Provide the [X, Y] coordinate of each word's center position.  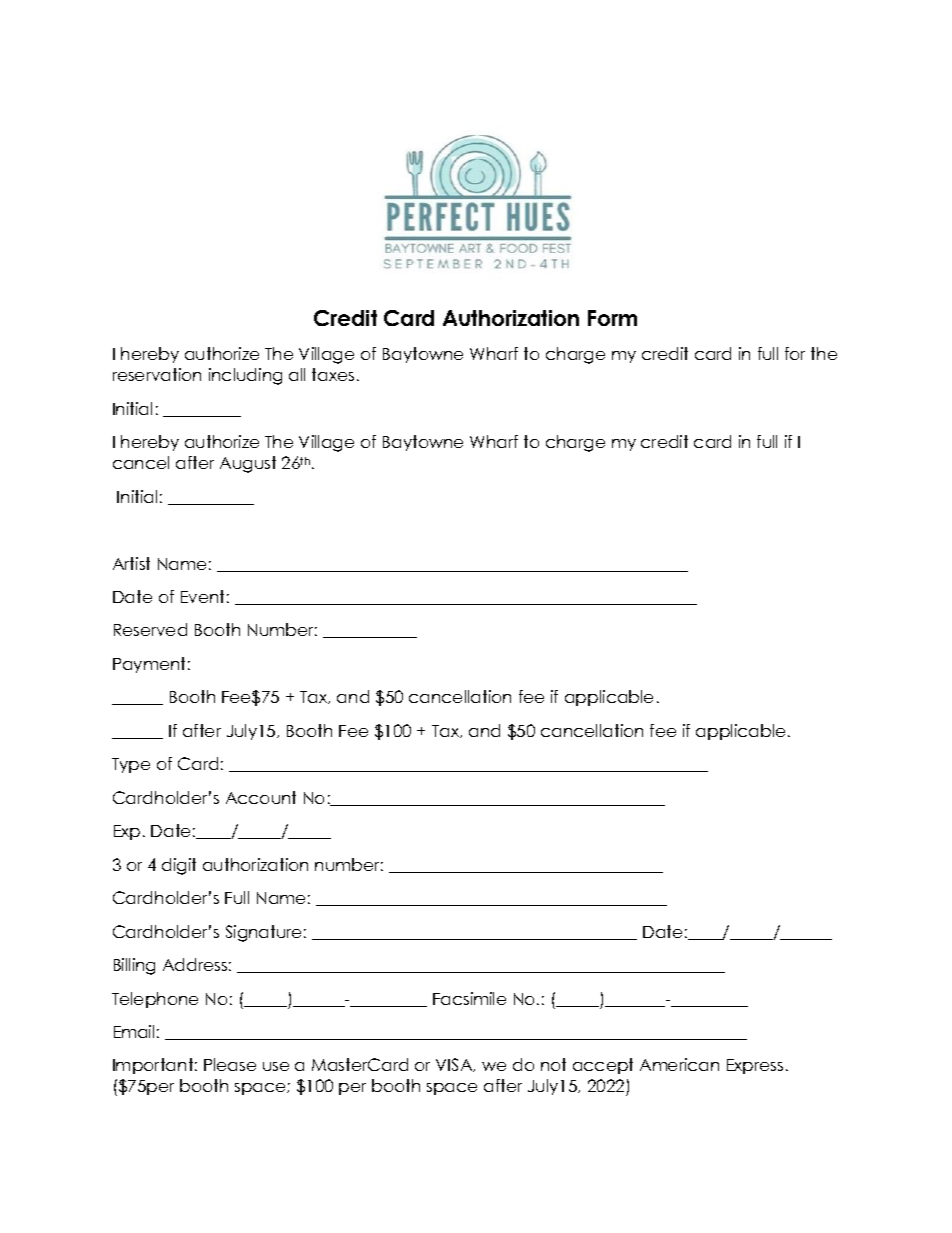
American [679, 1064]
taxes [333, 374]
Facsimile [469, 998]
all [297, 374]
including [245, 376]
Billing [134, 966]
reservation [157, 374]
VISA [455, 1065]
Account [261, 797]
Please [230, 1064]
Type [131, 765]
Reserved [150, 629]
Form [612, 318]
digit [179, 866]
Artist [131, 563]
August [248, 464]
